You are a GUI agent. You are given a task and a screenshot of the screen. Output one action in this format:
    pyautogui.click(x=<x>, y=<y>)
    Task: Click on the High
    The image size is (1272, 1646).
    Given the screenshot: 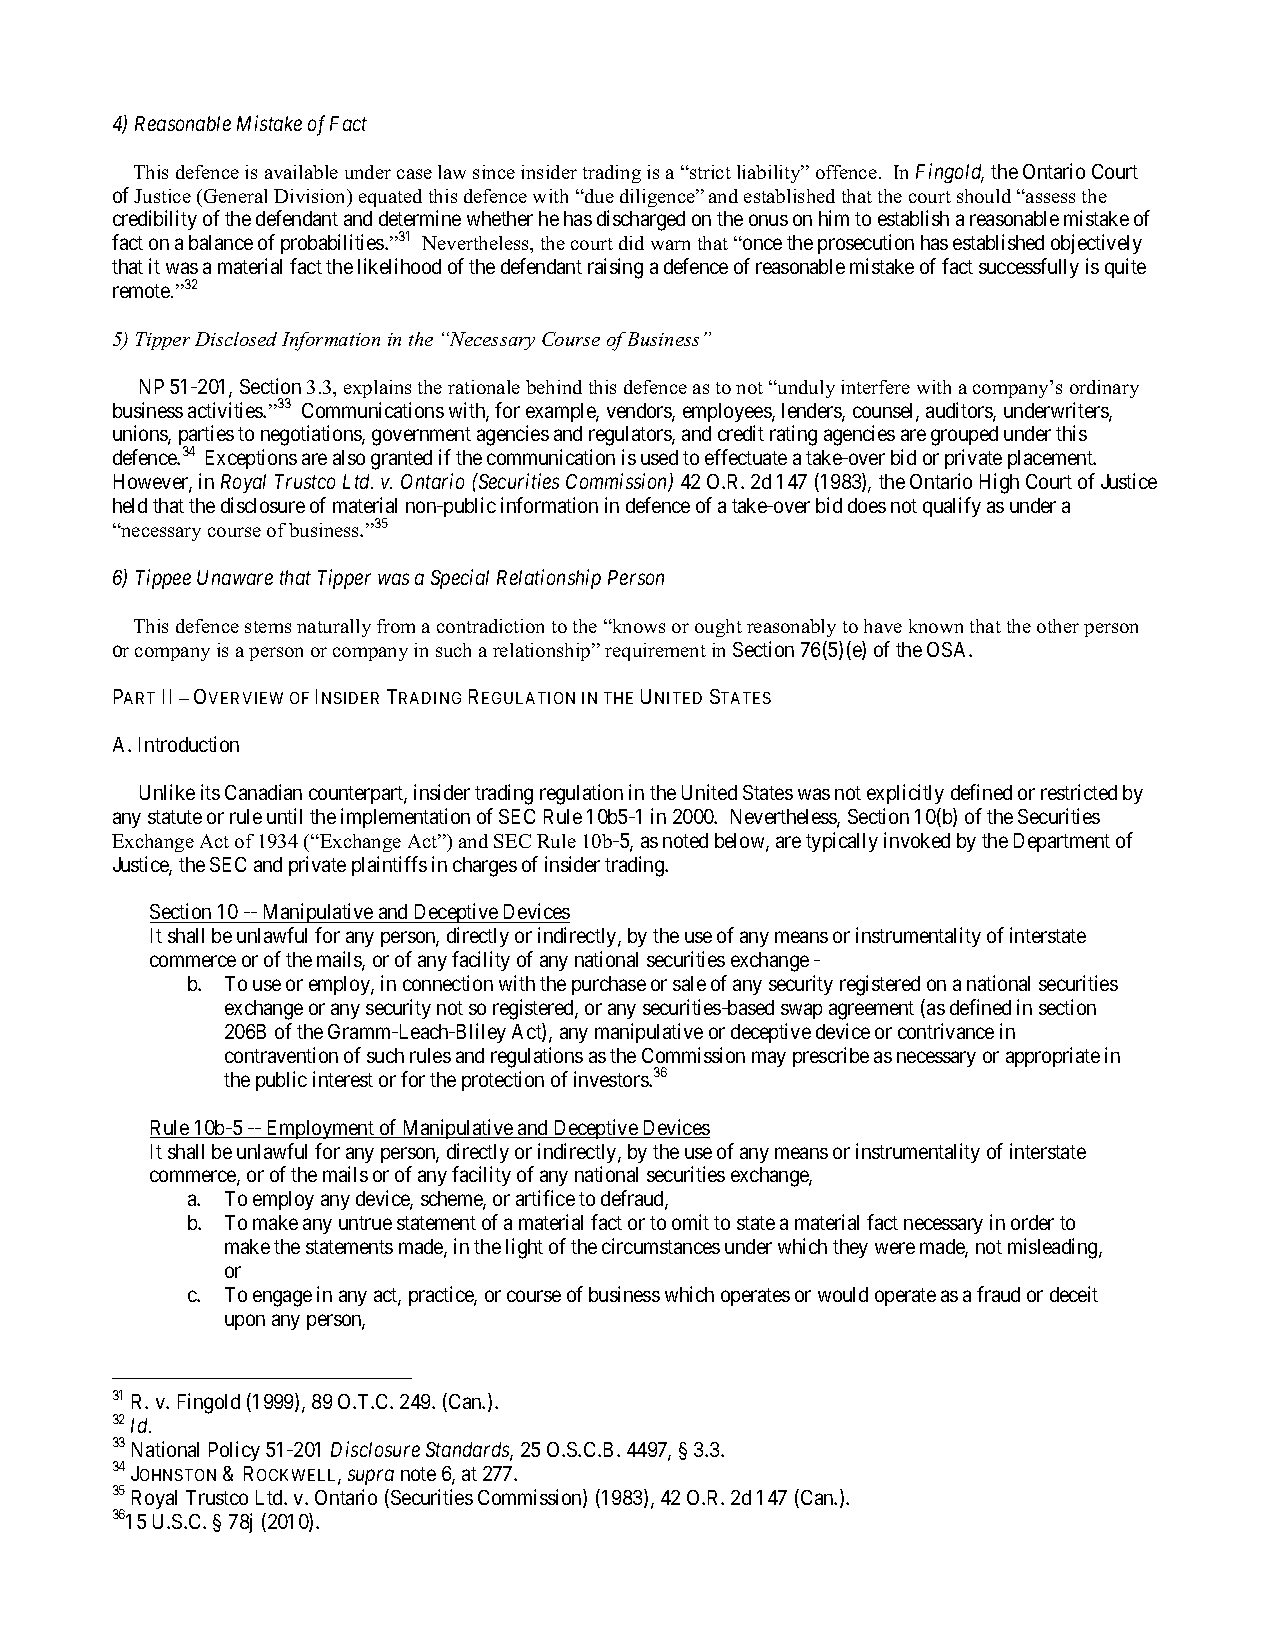 What is the action you would take?
    pyautogui.click(x=999, y=483)
